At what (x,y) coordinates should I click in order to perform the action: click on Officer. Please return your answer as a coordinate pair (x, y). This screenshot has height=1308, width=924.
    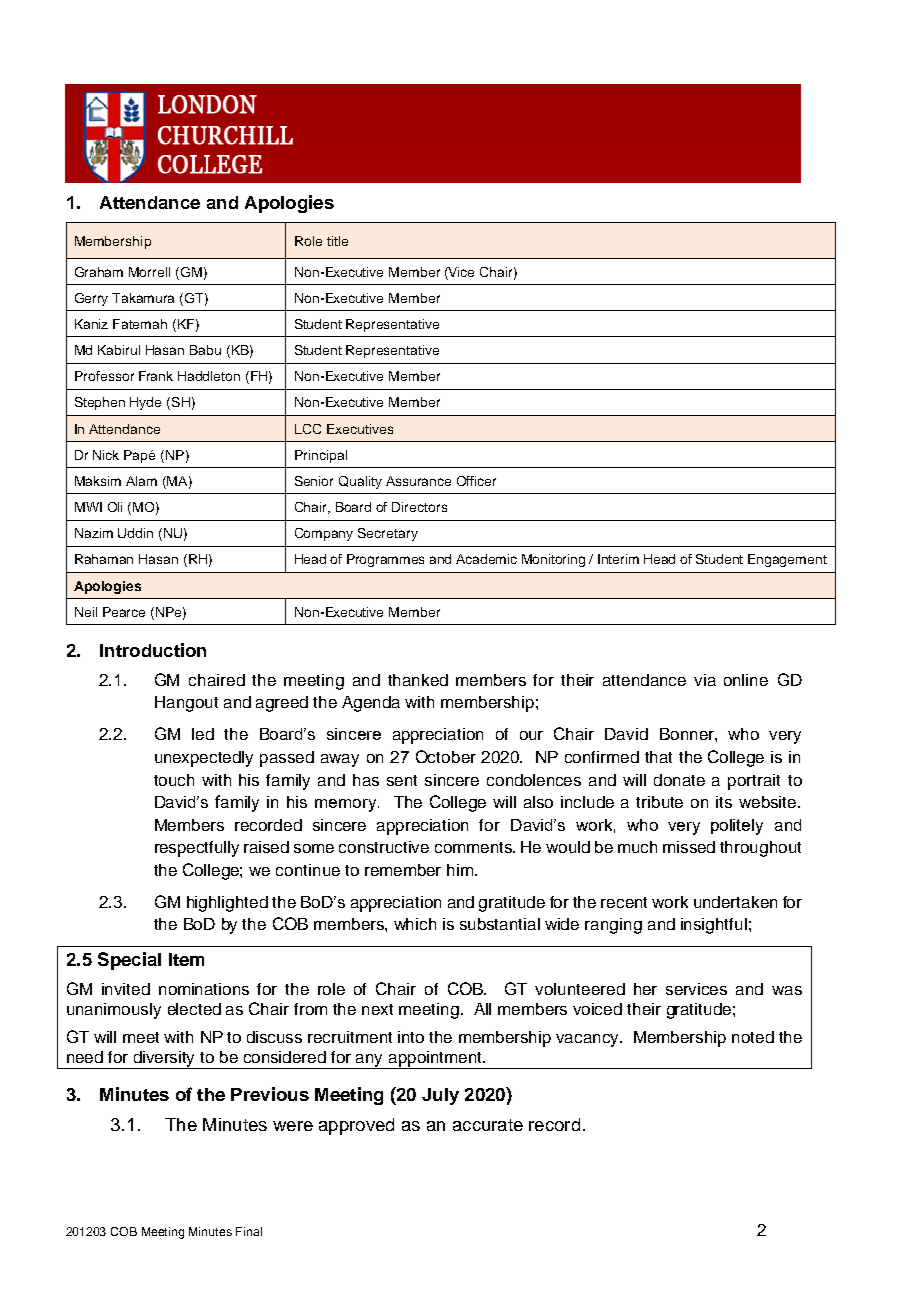
    Looking at the image, I should click on (476, 481).
